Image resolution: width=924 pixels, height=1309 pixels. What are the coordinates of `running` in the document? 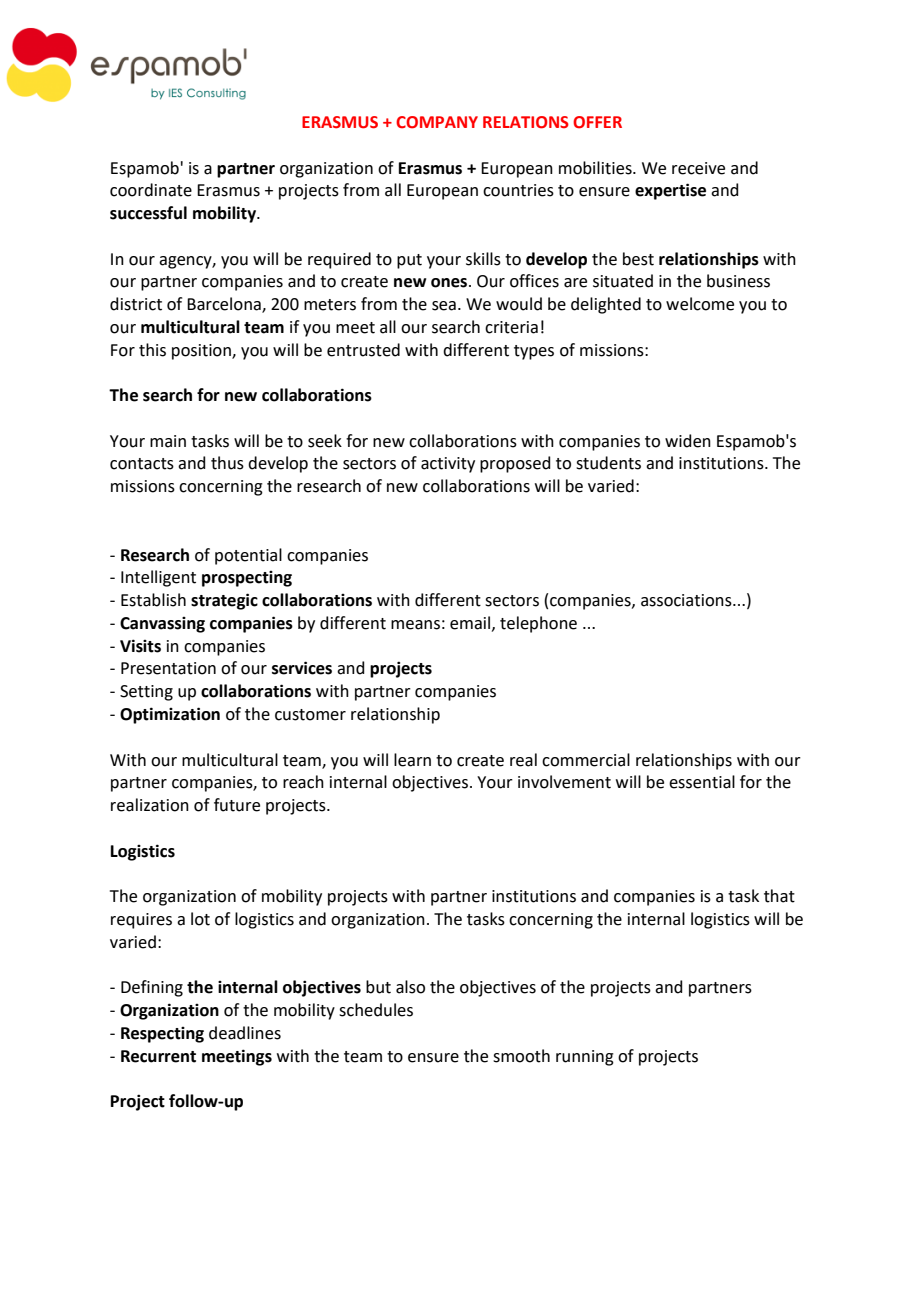 It's located at (585, 1058).
